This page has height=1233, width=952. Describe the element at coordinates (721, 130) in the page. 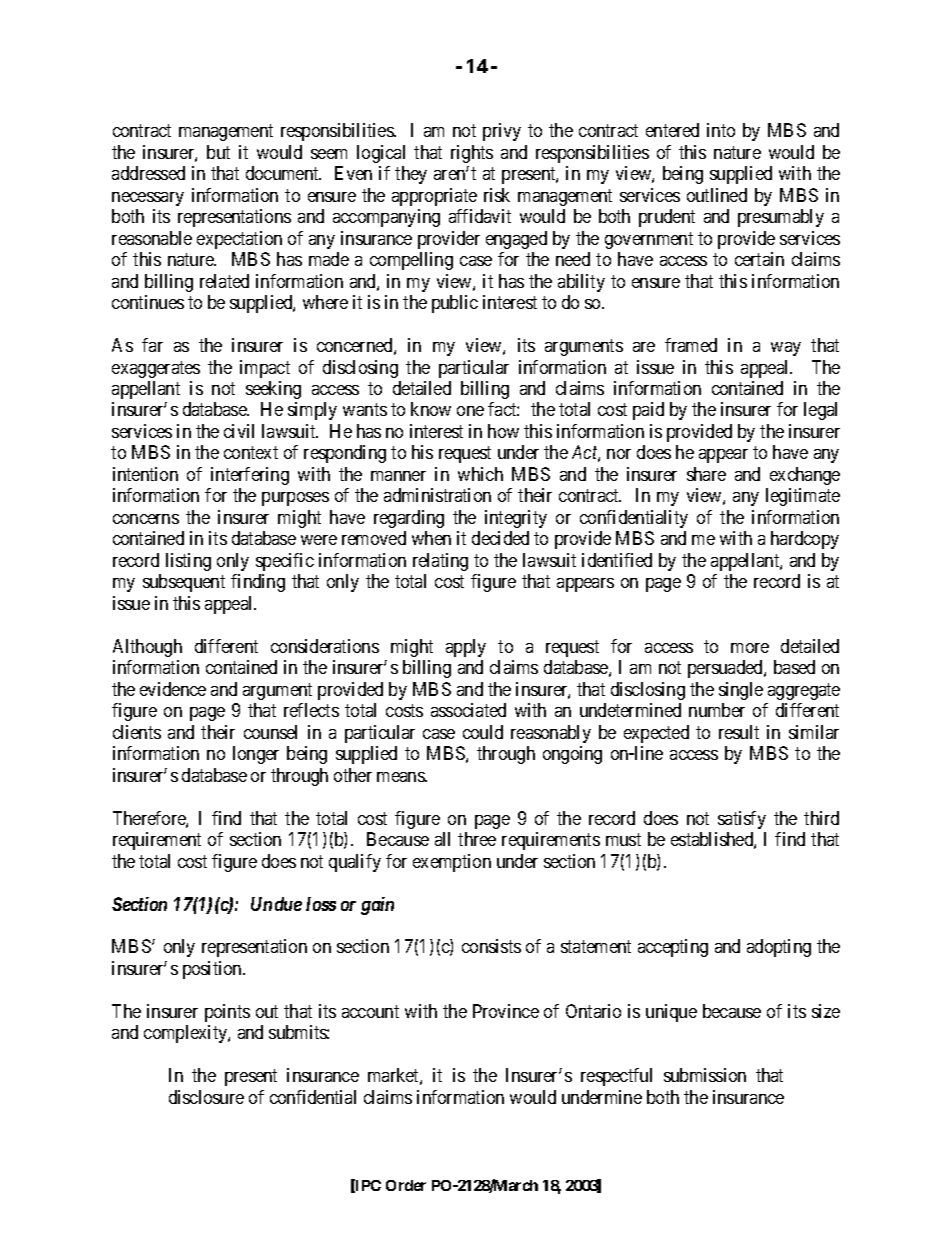

I see `into` at that location.
